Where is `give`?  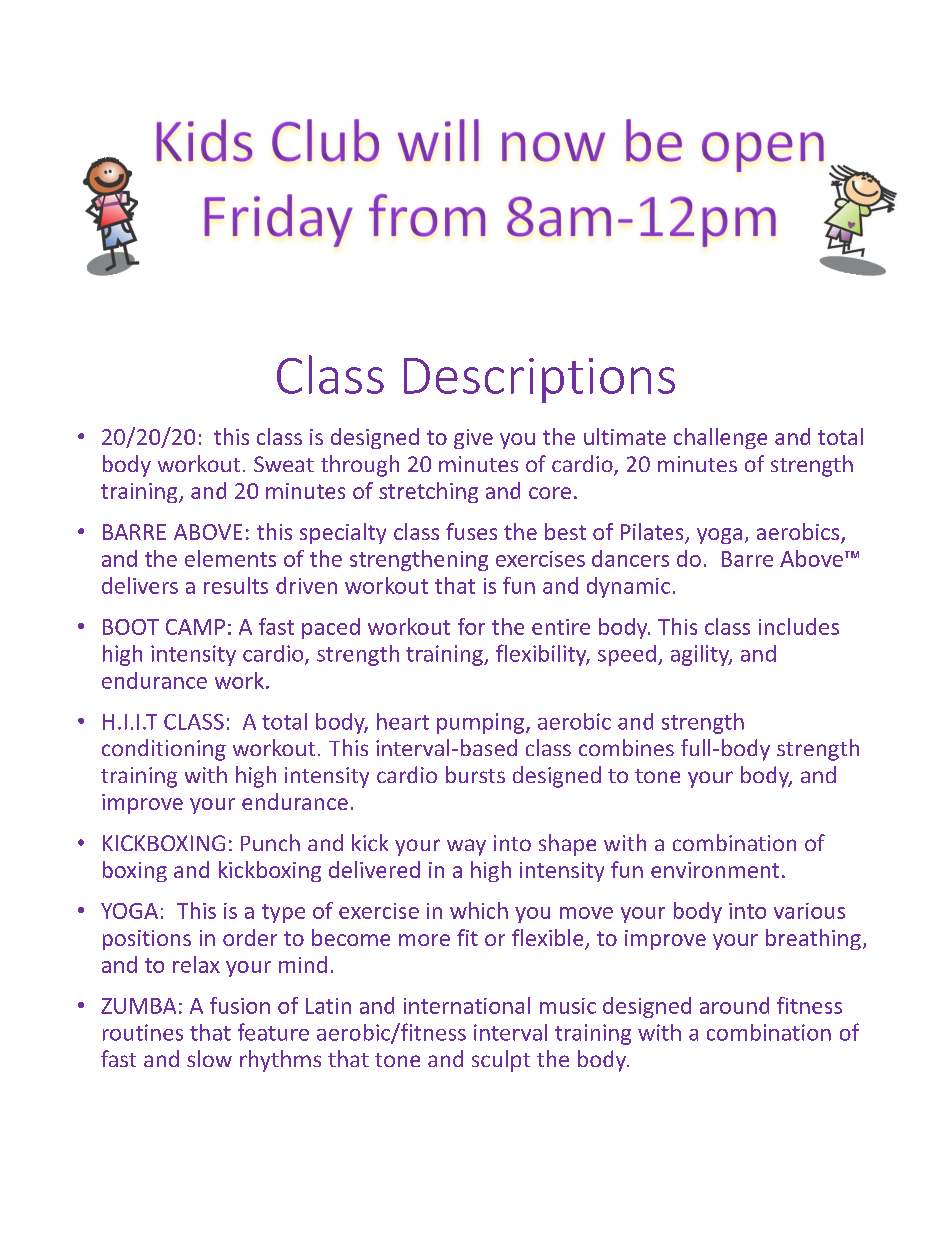
give is located at coordinates (473, 439).
